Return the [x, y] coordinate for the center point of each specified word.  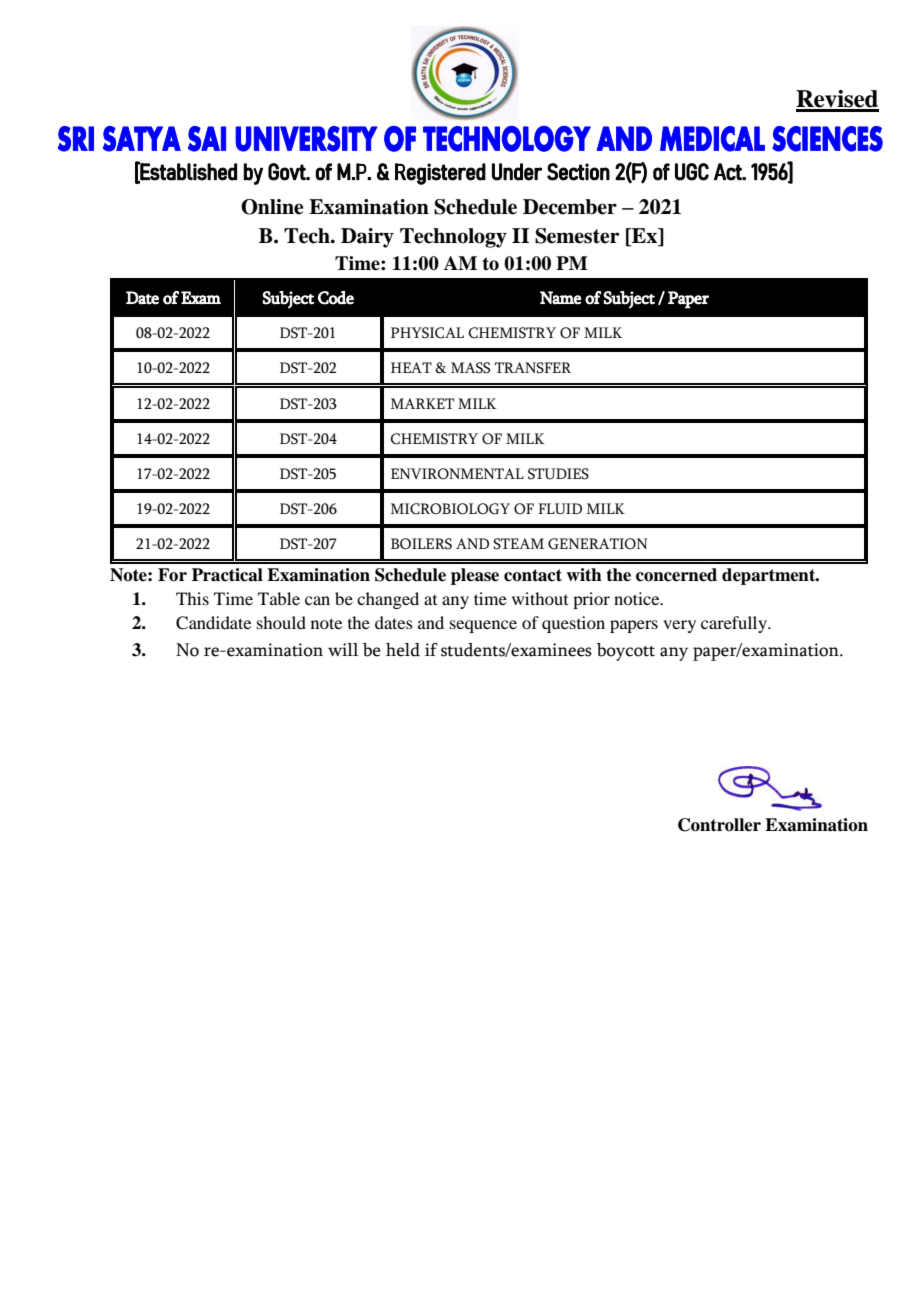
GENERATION [597, 544]
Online [272, 207]
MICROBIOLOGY [450, 509]
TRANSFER [533, 368]
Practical [227, 575]
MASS [470, 368]
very [679, 626]
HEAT [411, 367]
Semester [577, 236]
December [570, 207]
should [281, 622]
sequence [483, 626]
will [343, 649]
